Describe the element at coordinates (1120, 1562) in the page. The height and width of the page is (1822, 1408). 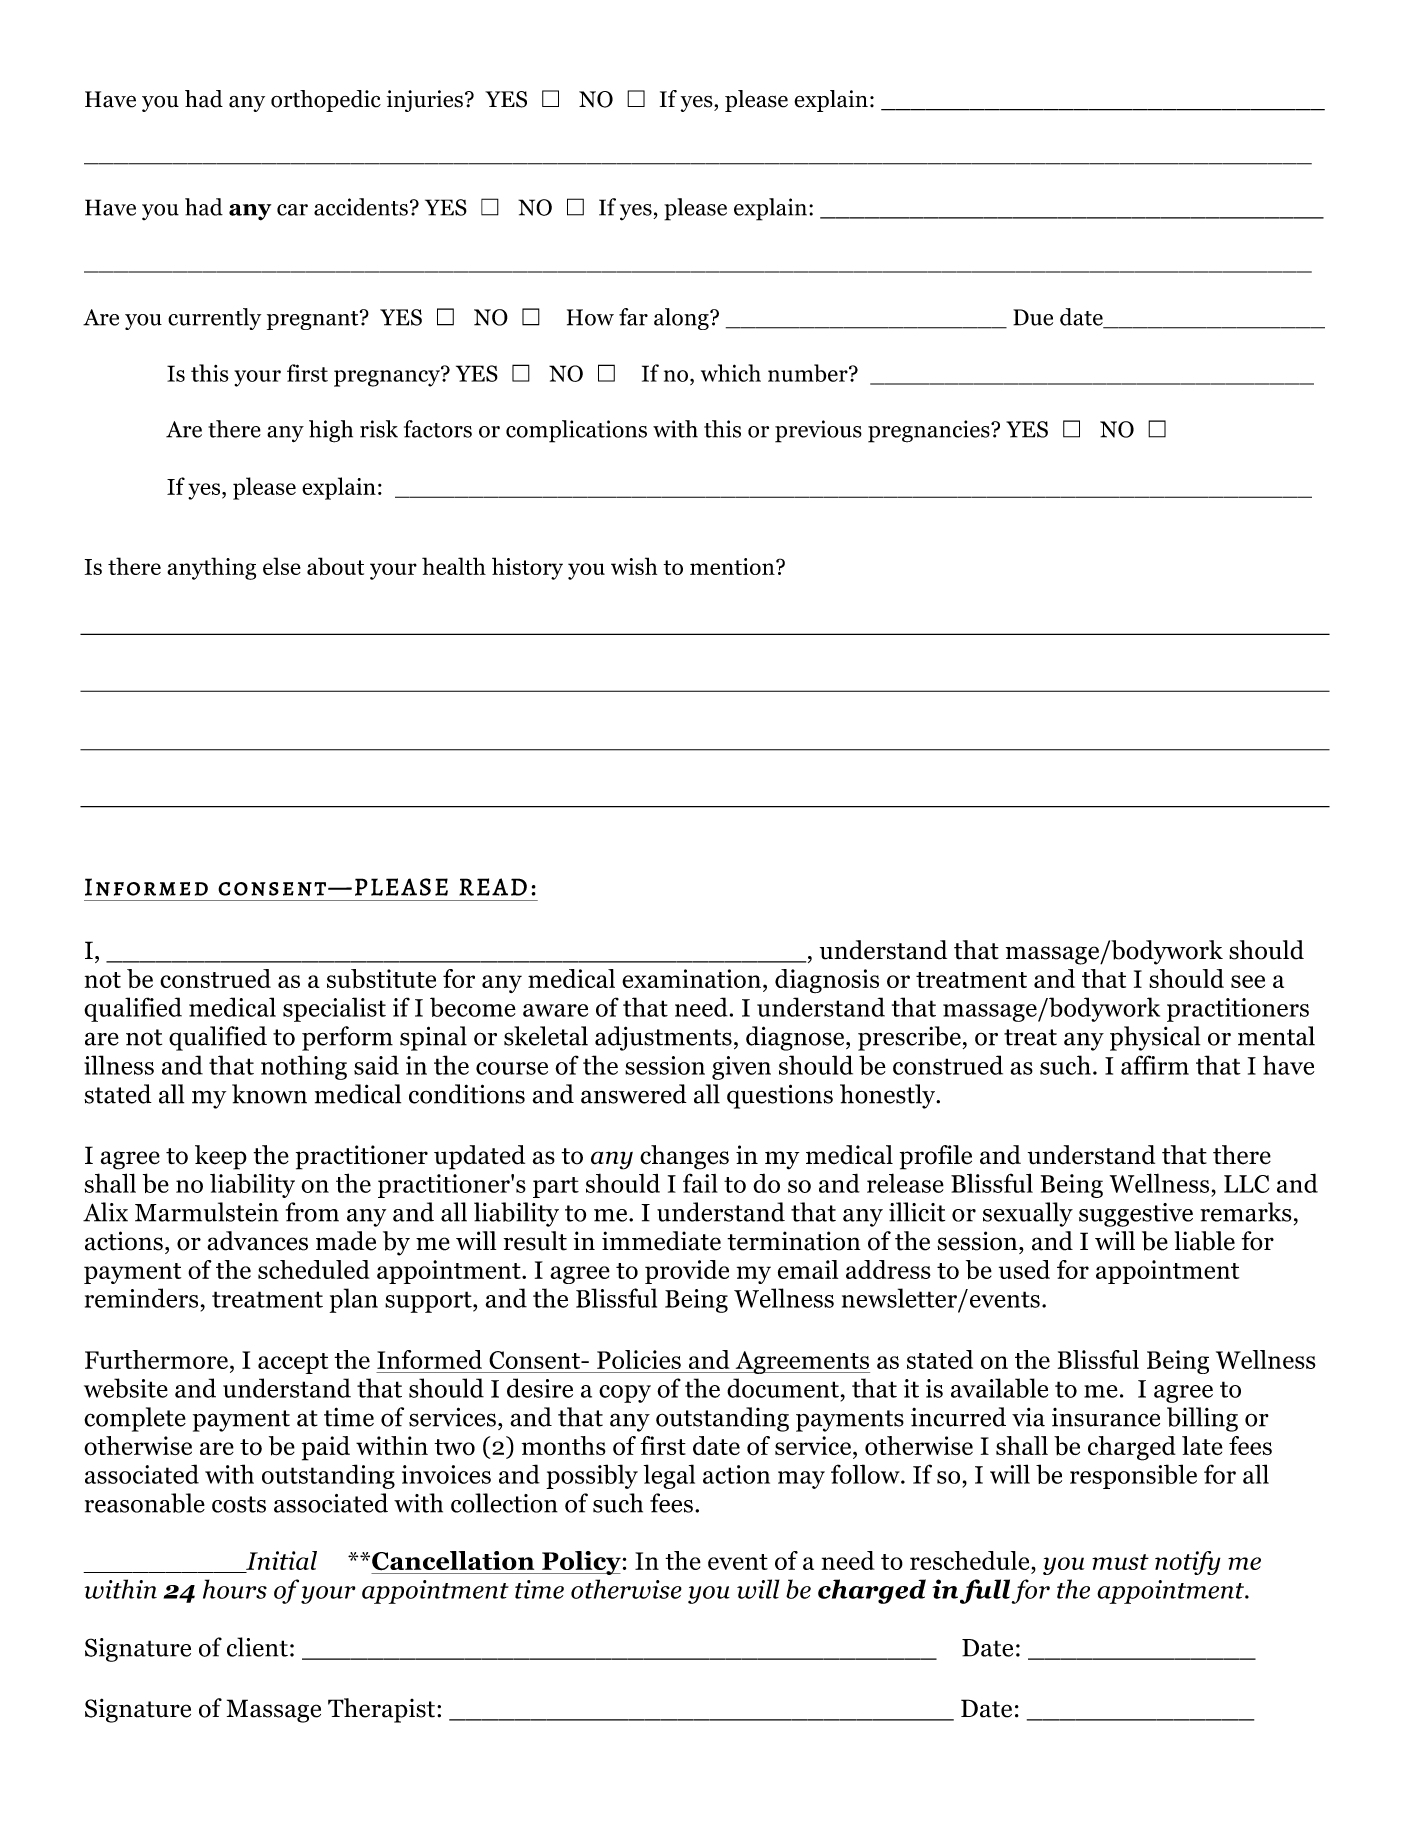
I see `must` at that location.
